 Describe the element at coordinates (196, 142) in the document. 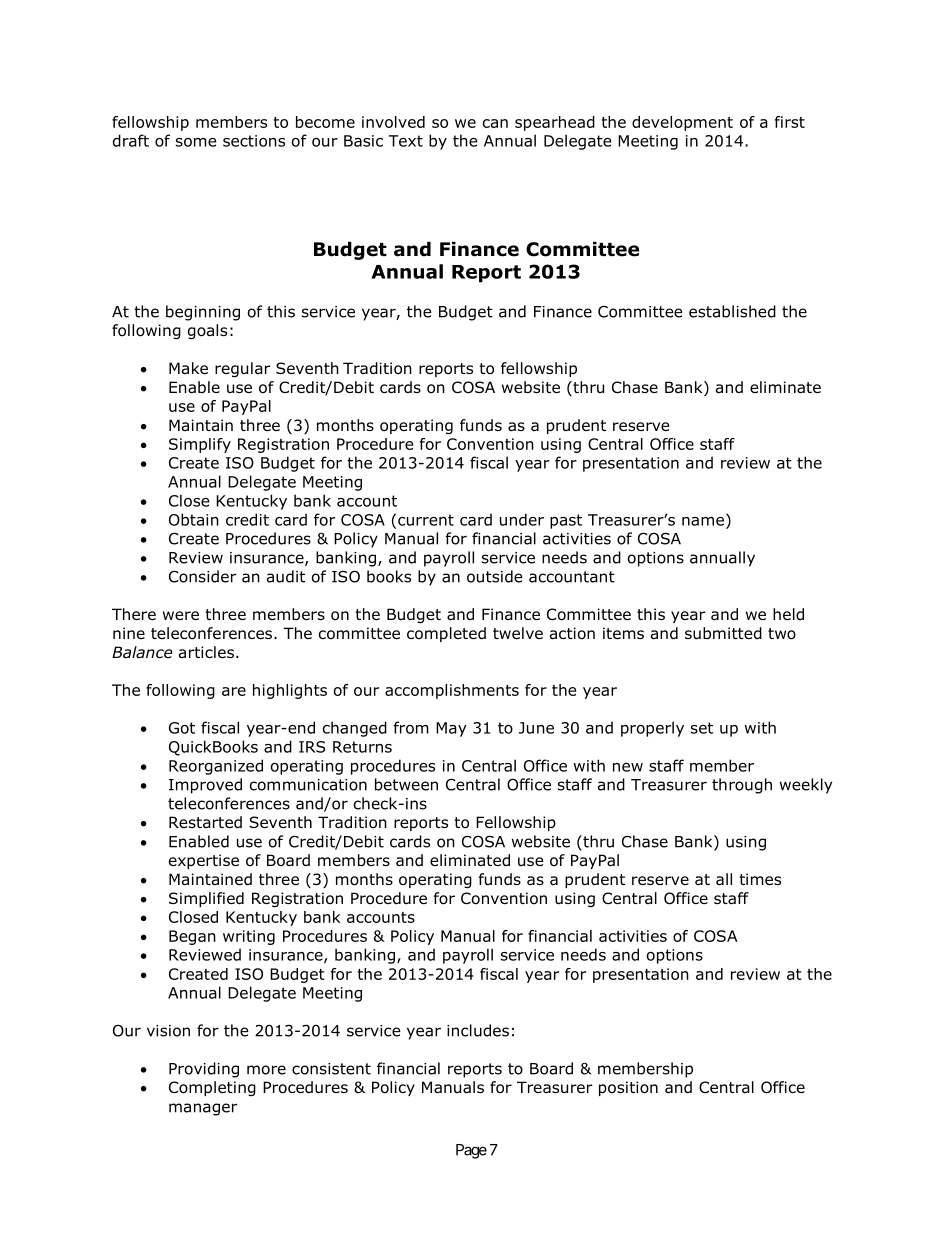

I see `some` at that location.
